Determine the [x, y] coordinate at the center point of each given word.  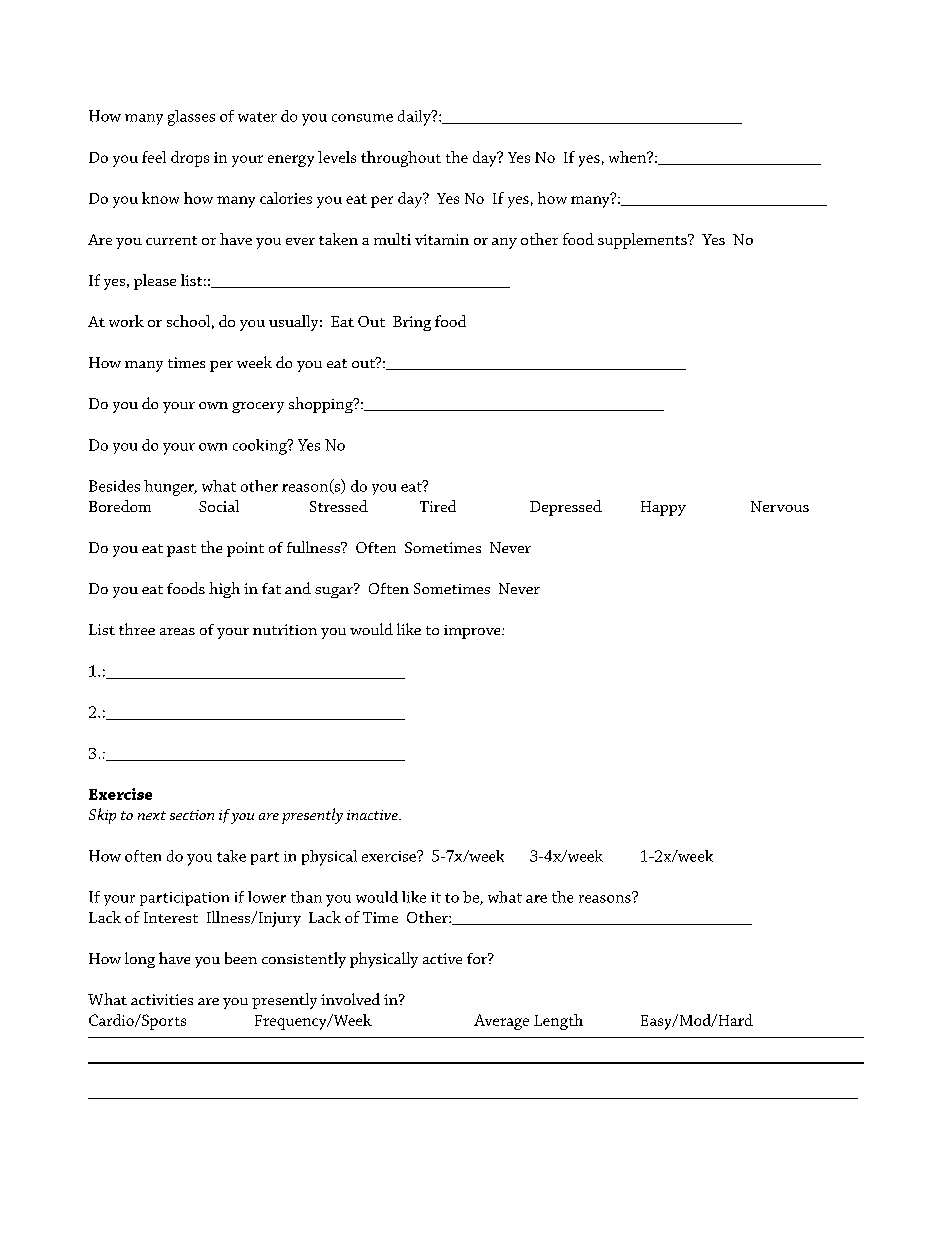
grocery [258, 407]
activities [162, 999]
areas [177, 631]
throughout [401, 159]
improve [473, 632]
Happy [663, 508]
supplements [643, 241]
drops [190, 159]
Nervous [780, 506]
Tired [438, 506]
